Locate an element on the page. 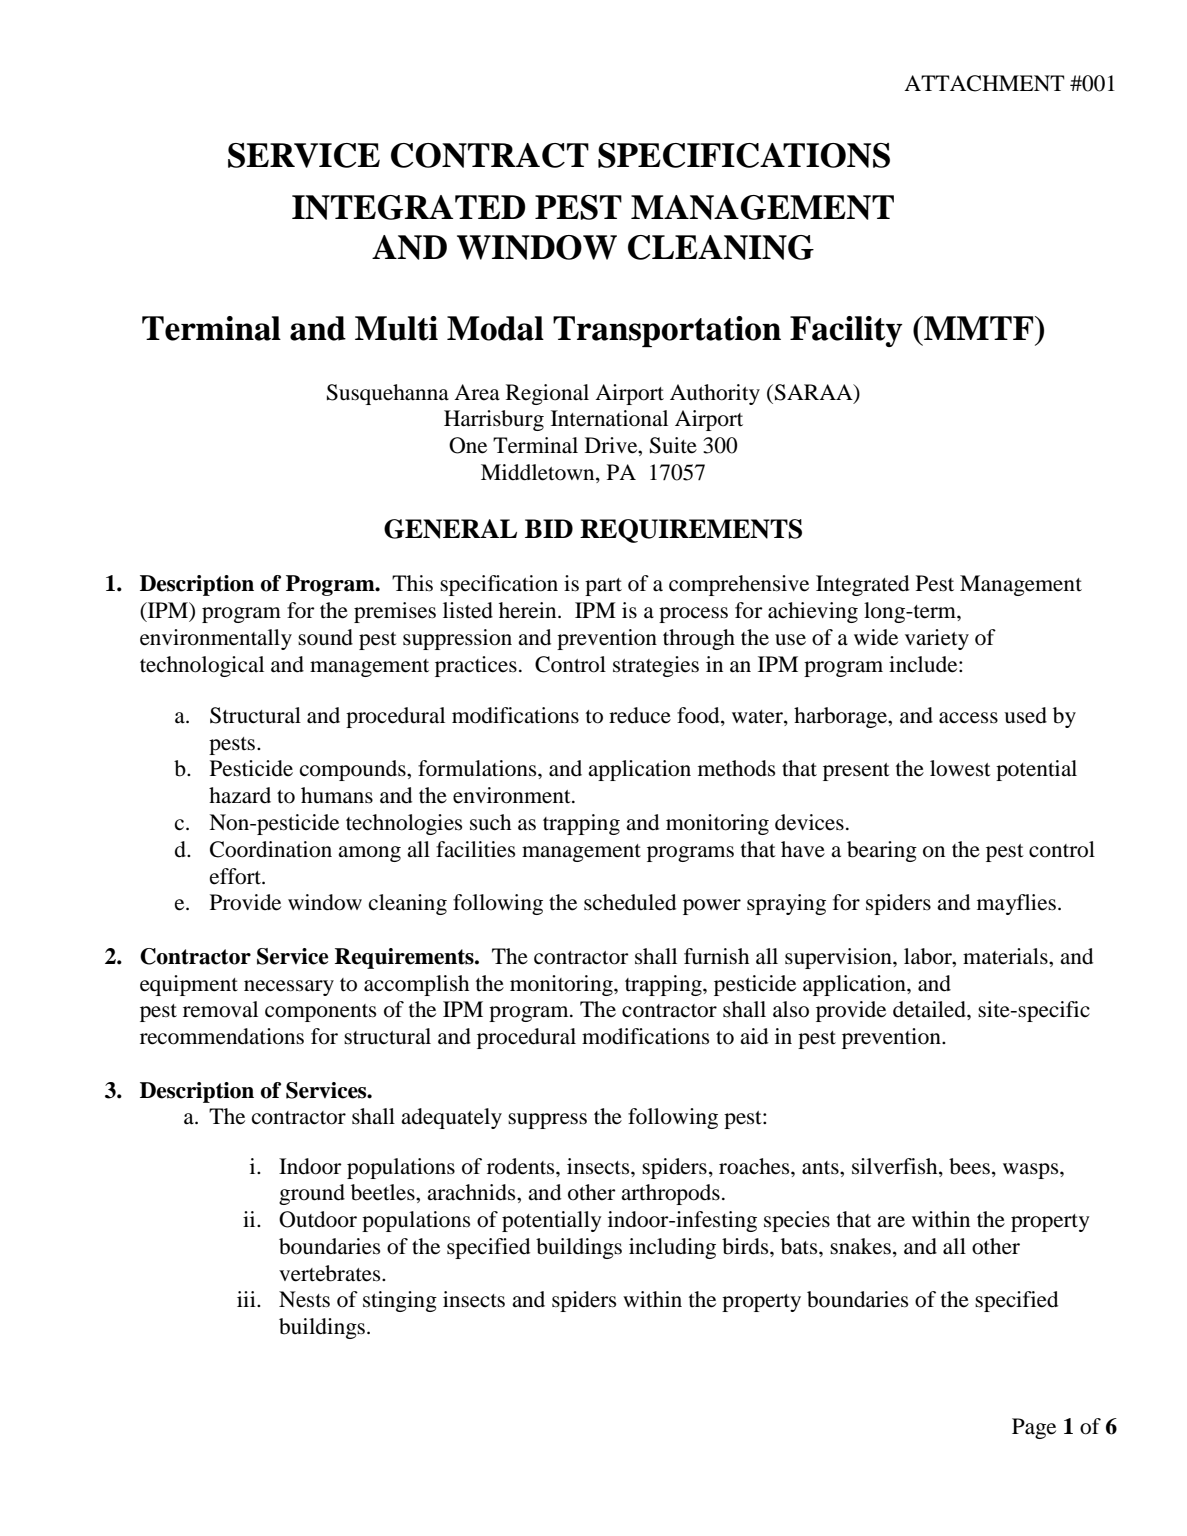 Image resolution: width=1187 pixels, height=1536 pixels. necessary is located at coordinates (289, 988).
